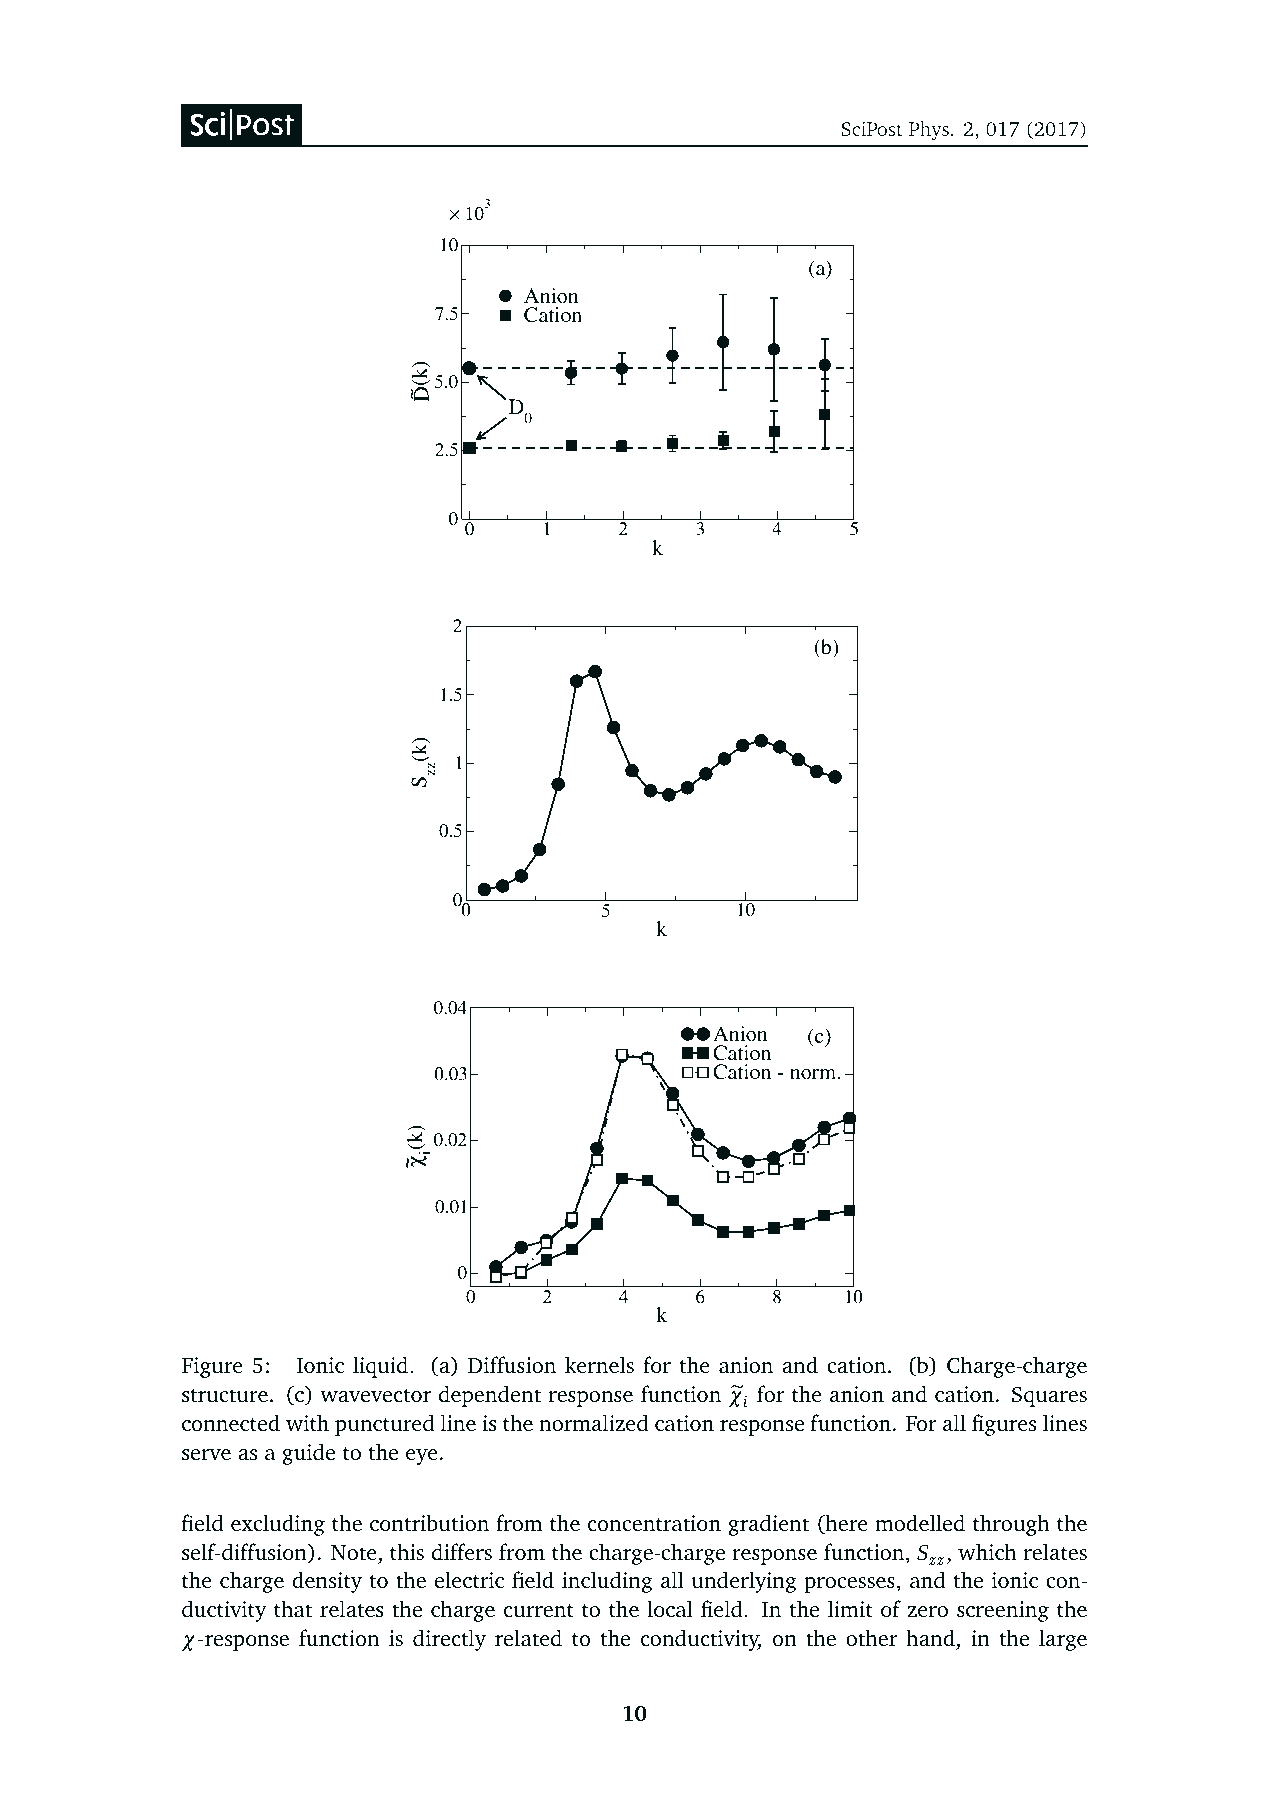 This image has height=1794, width=1269. What do you see at coordinates (380, 1367) in the image?
I see `liquid` at bounding box center [380, 1367].
